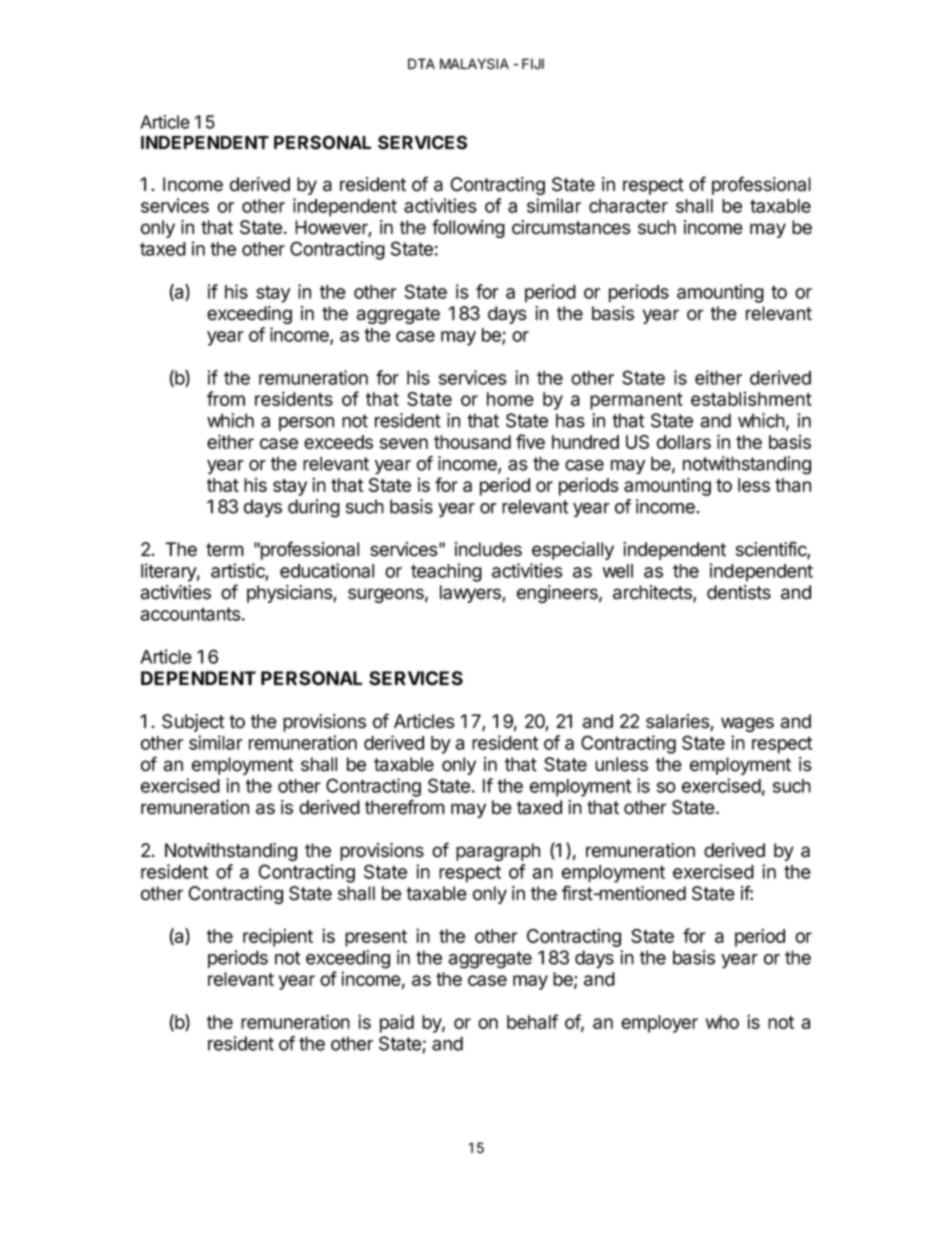 The image size is (952, 1233). What do you see at coordinates (421, 63) in the page?
I see `DTA` at bounding box center [421, 63].
